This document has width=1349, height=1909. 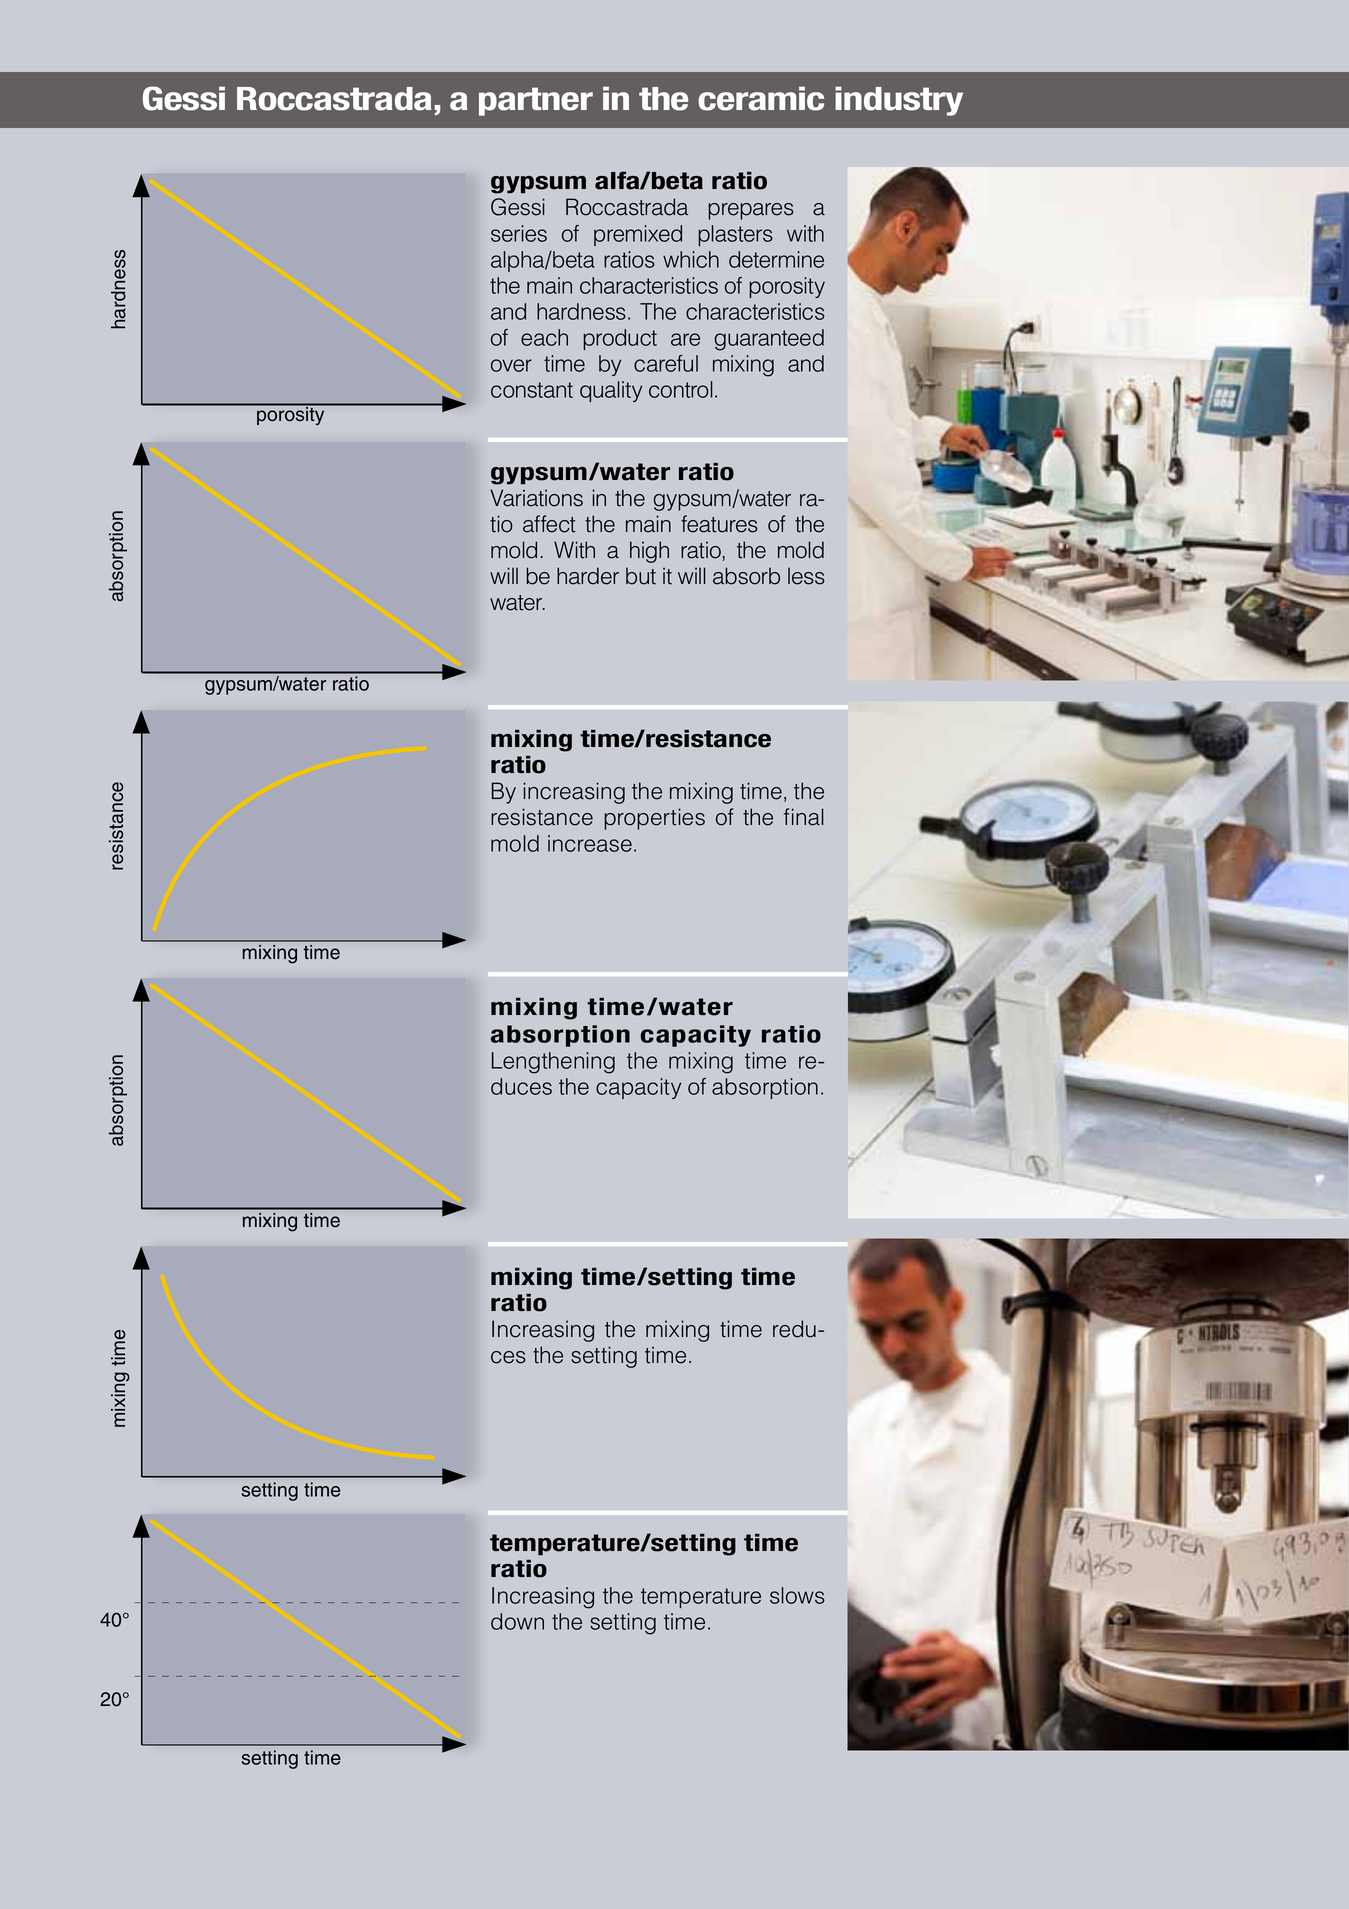 What do you see at coordinates (681, 389) in the document?
I see `control` at bounding box center [681, 389].
